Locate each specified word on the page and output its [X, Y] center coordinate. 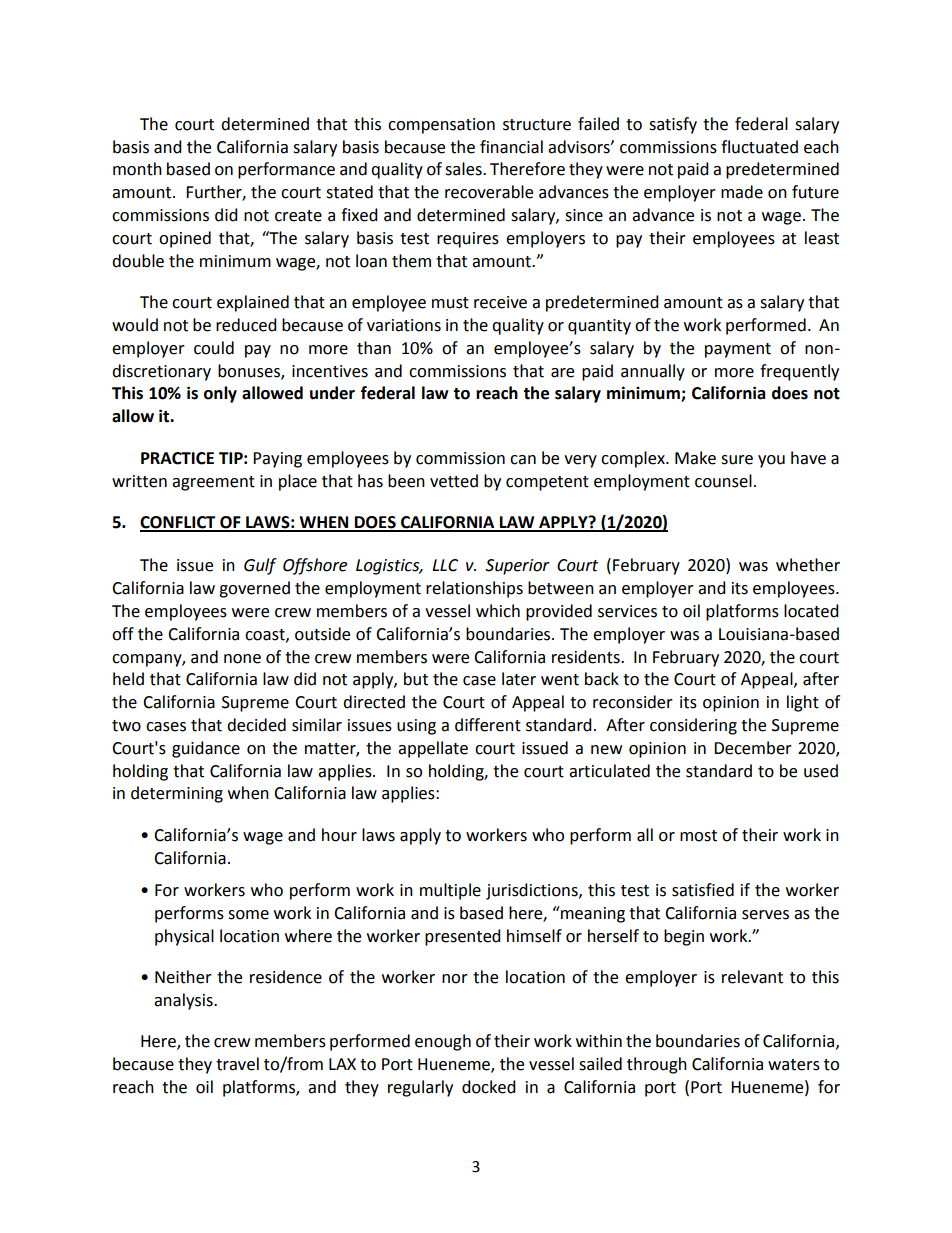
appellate [433, 749]
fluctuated [759, 147]
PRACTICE [177, 458]
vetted [454, 481]
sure [737, 460]
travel [237, 1064]
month [137, 169]
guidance [206, 749]
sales [464, 169]
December [753, 748]
